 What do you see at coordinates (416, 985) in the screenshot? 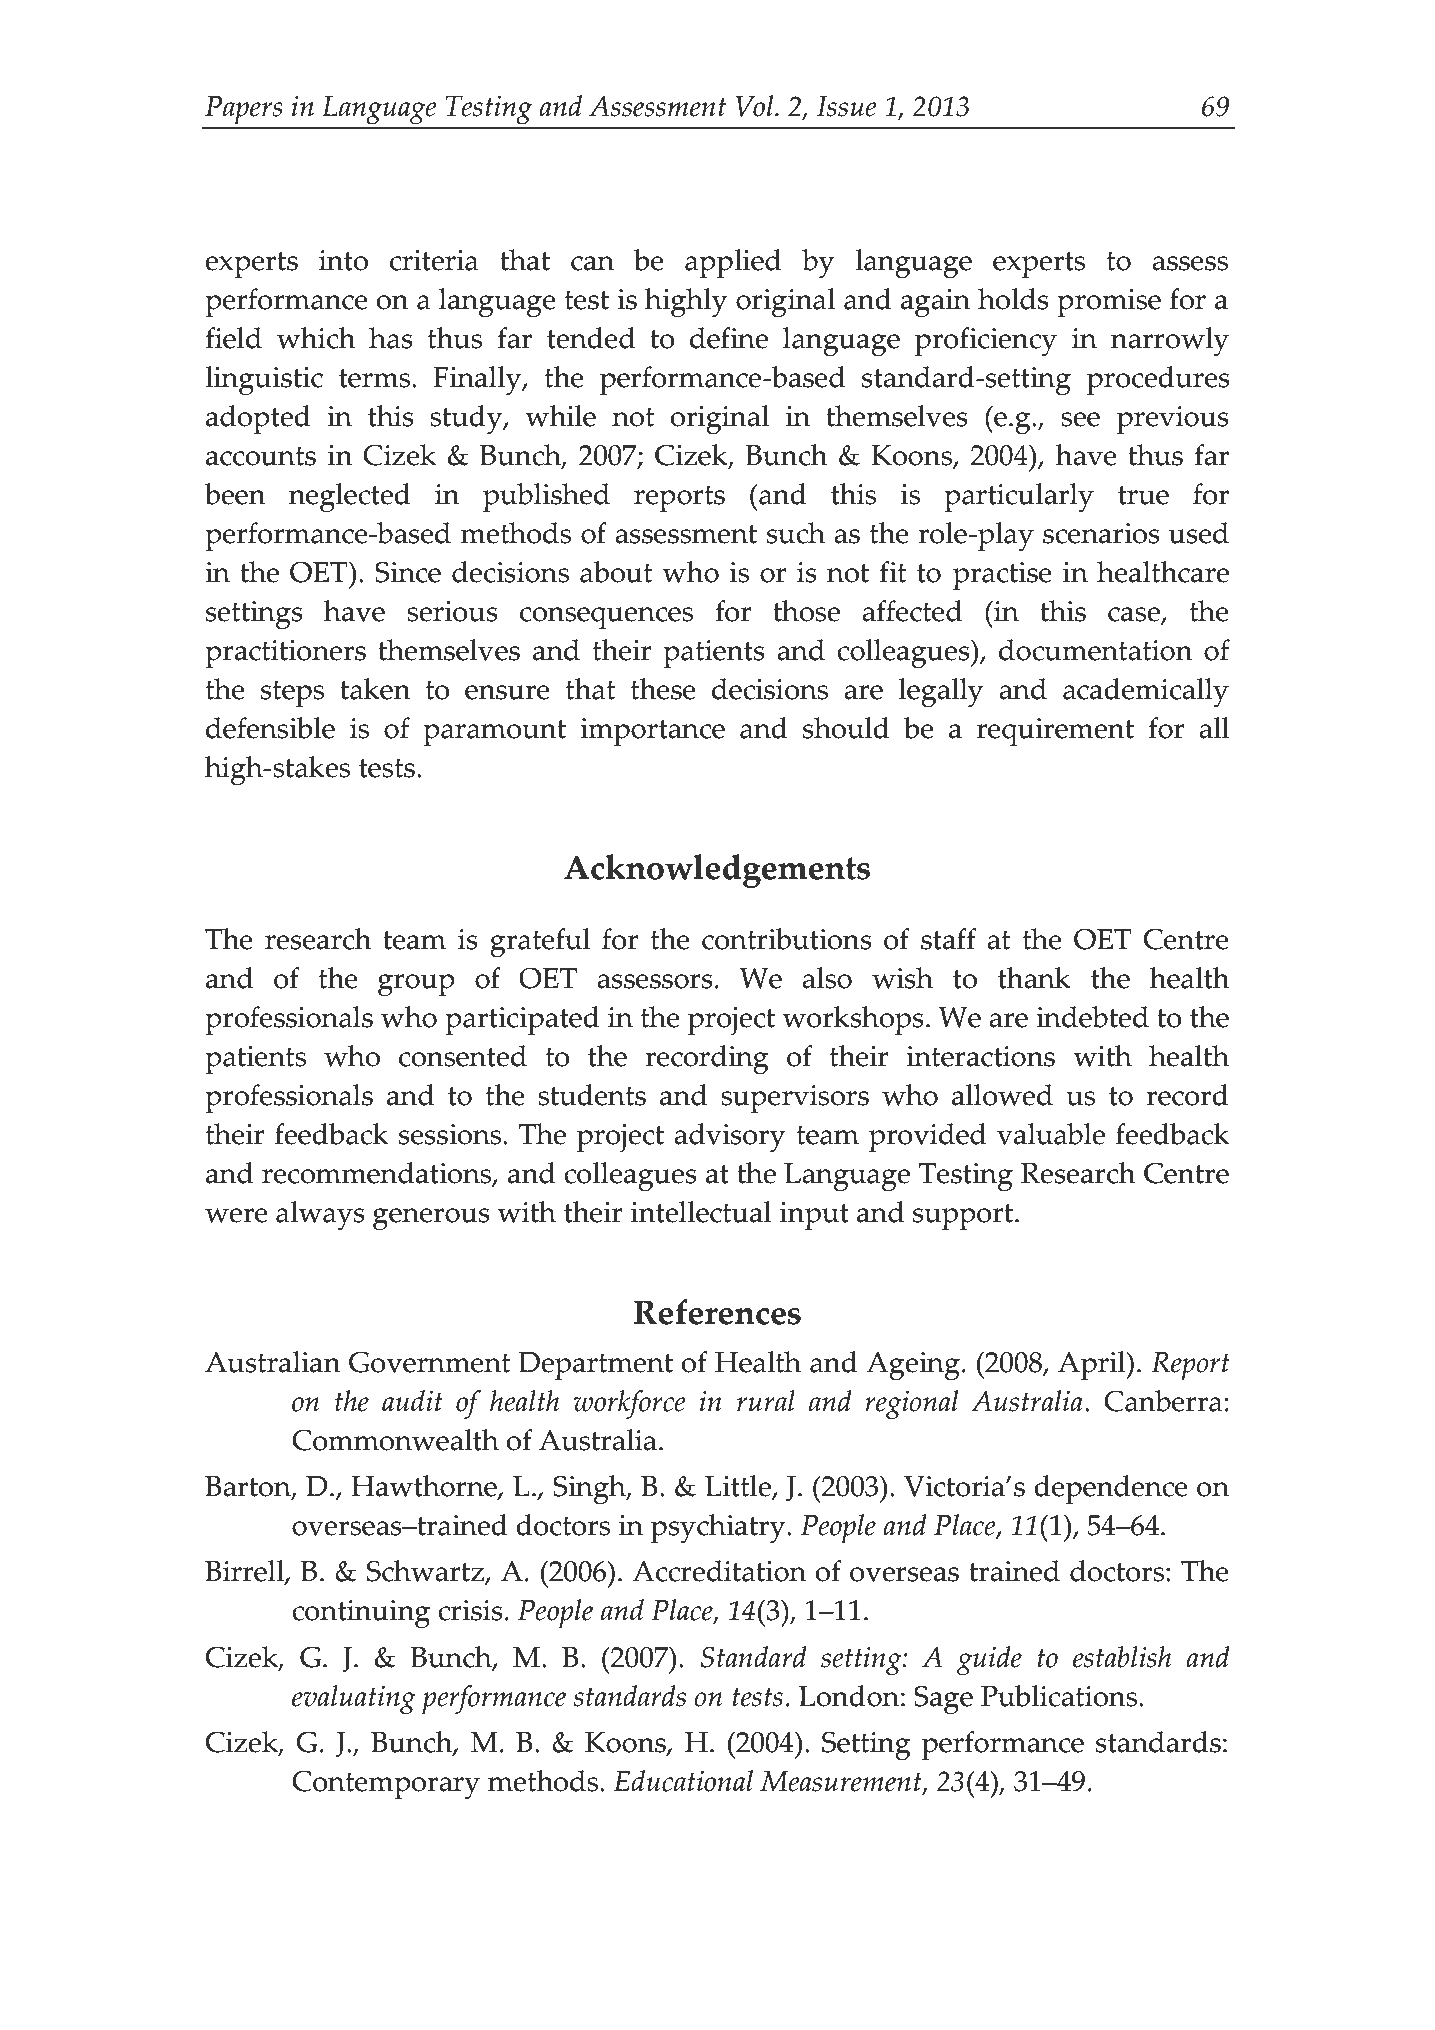
I see `group` at bounding box center [416, 985].
